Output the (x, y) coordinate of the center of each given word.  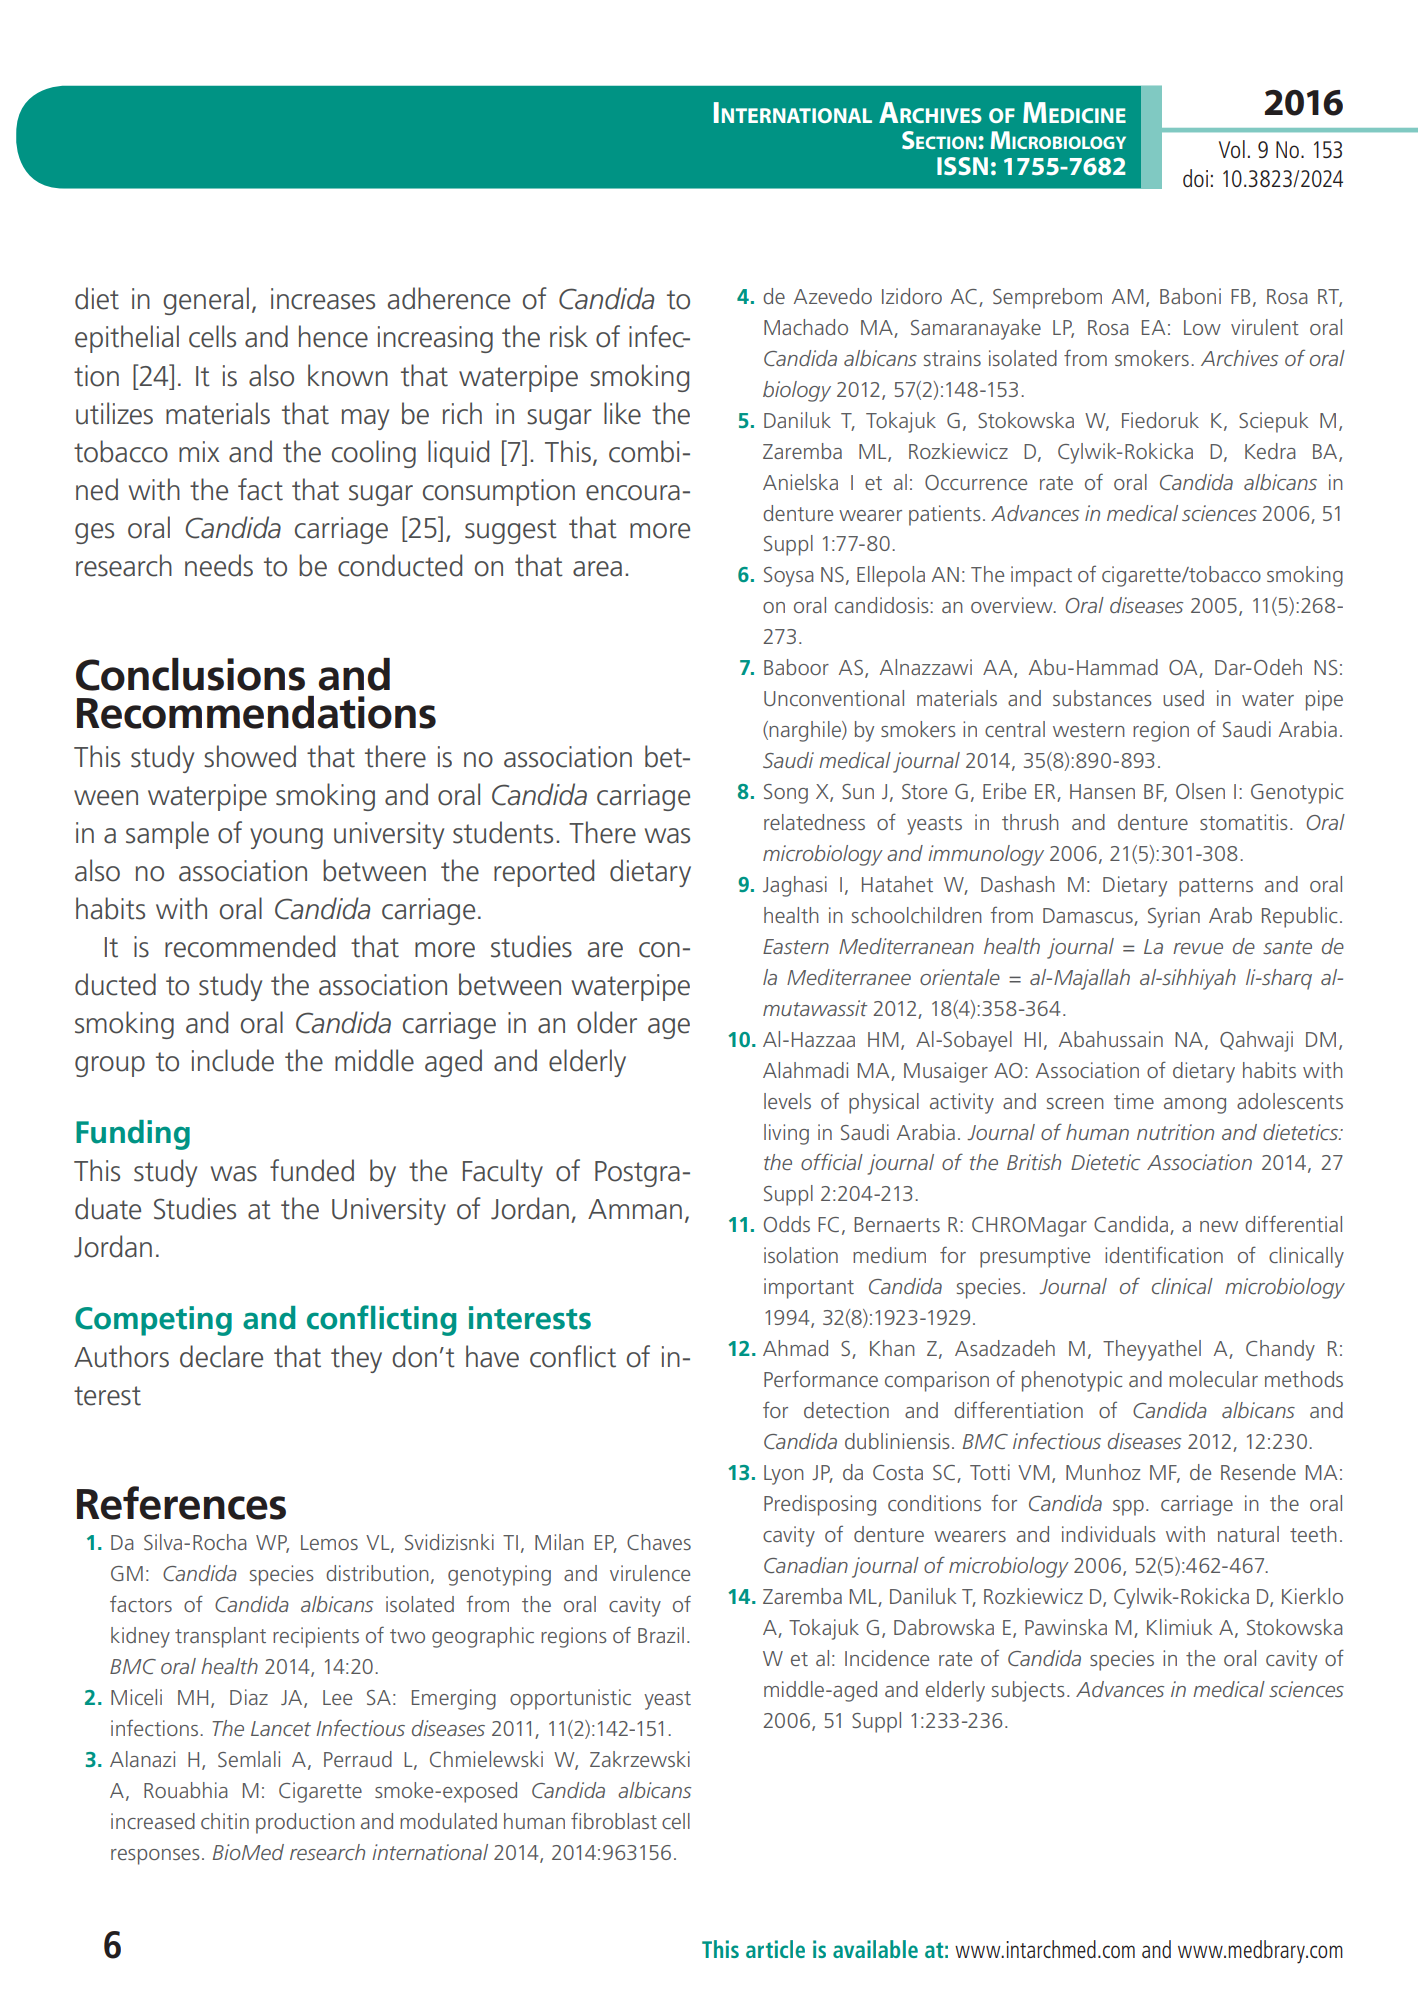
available (875, 1949)
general (206, 301)
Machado (806, 327)
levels (787, 1101)
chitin (225, 1821)
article (775, 1949)
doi (1195, 178)
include (233, 1060)
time (1134, 1101)
